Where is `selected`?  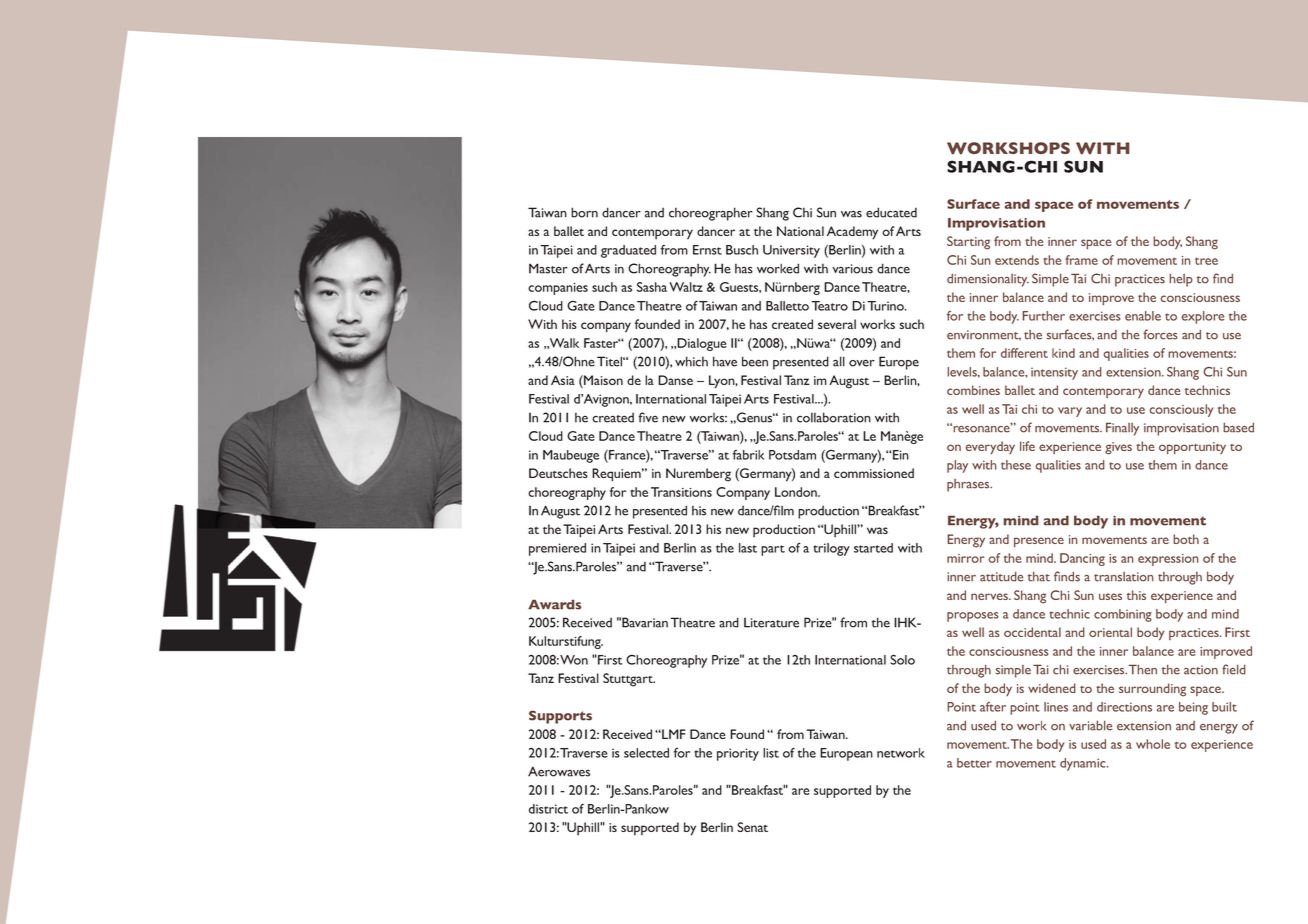 selected is located at coordinates (646, 753).
